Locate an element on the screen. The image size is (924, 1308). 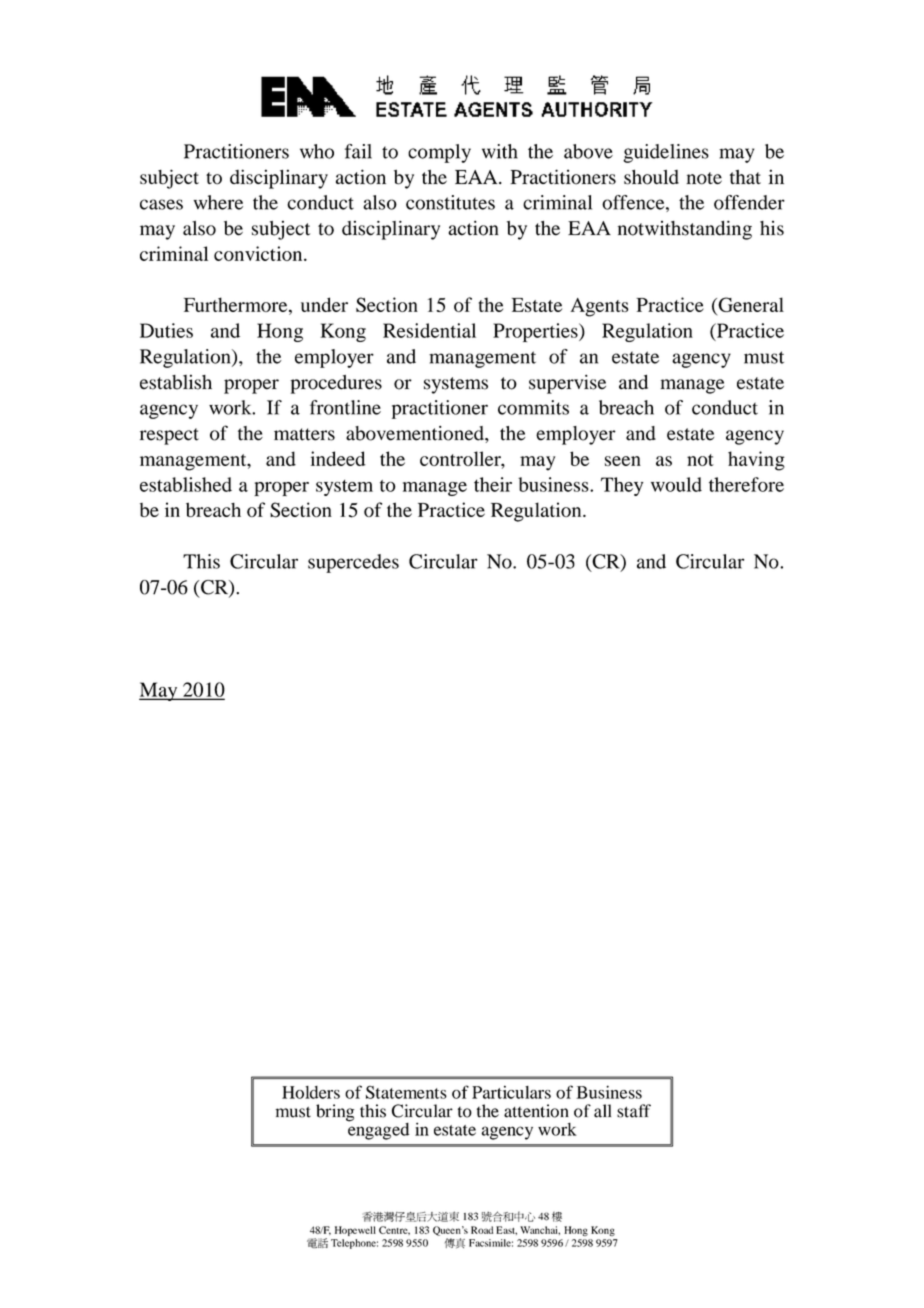
would is located at coordinates (676, 484).
